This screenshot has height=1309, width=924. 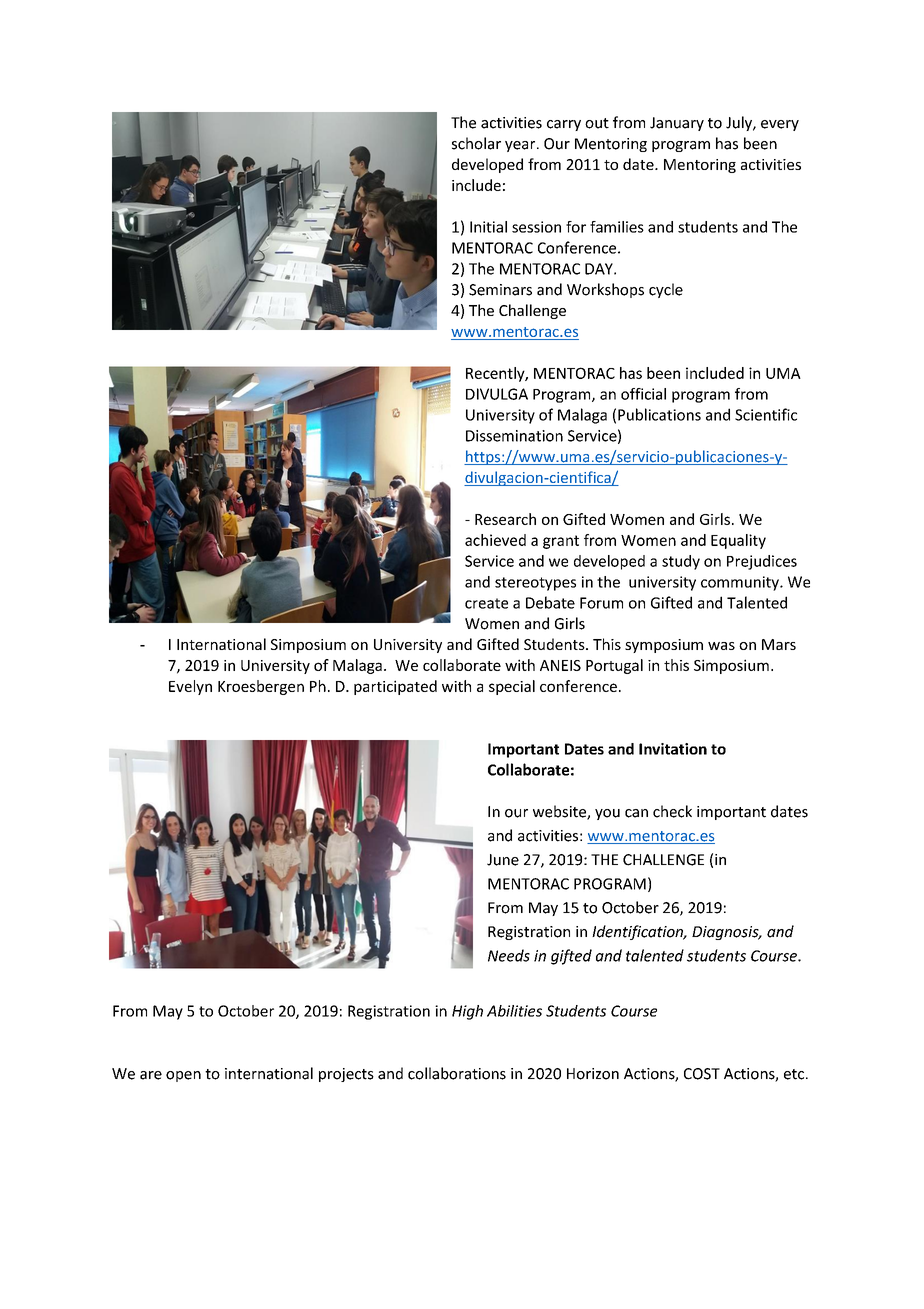 I want to click on cycle, so click(x=666, y=290).
